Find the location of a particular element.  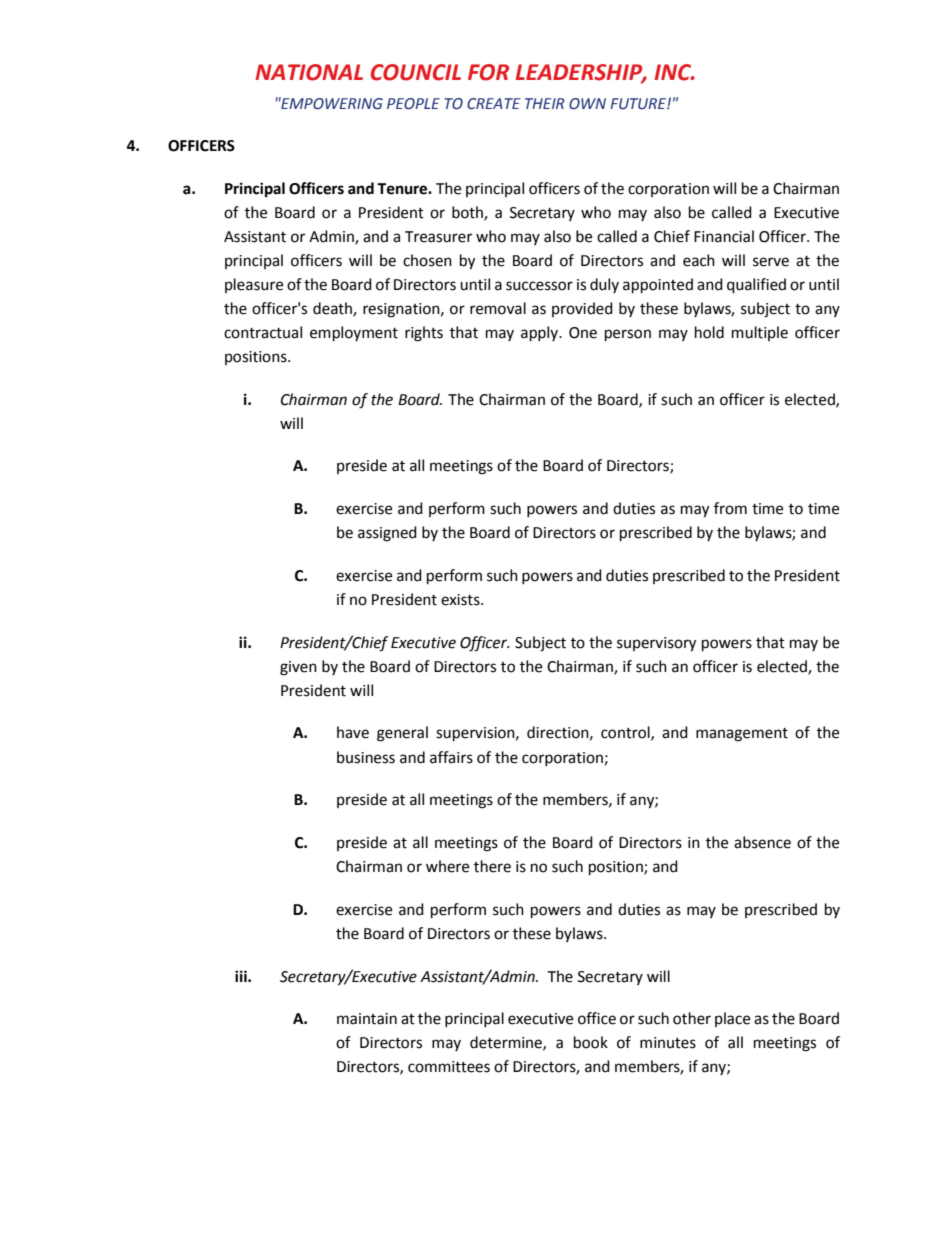

given is located at coordinates (298, 668).
